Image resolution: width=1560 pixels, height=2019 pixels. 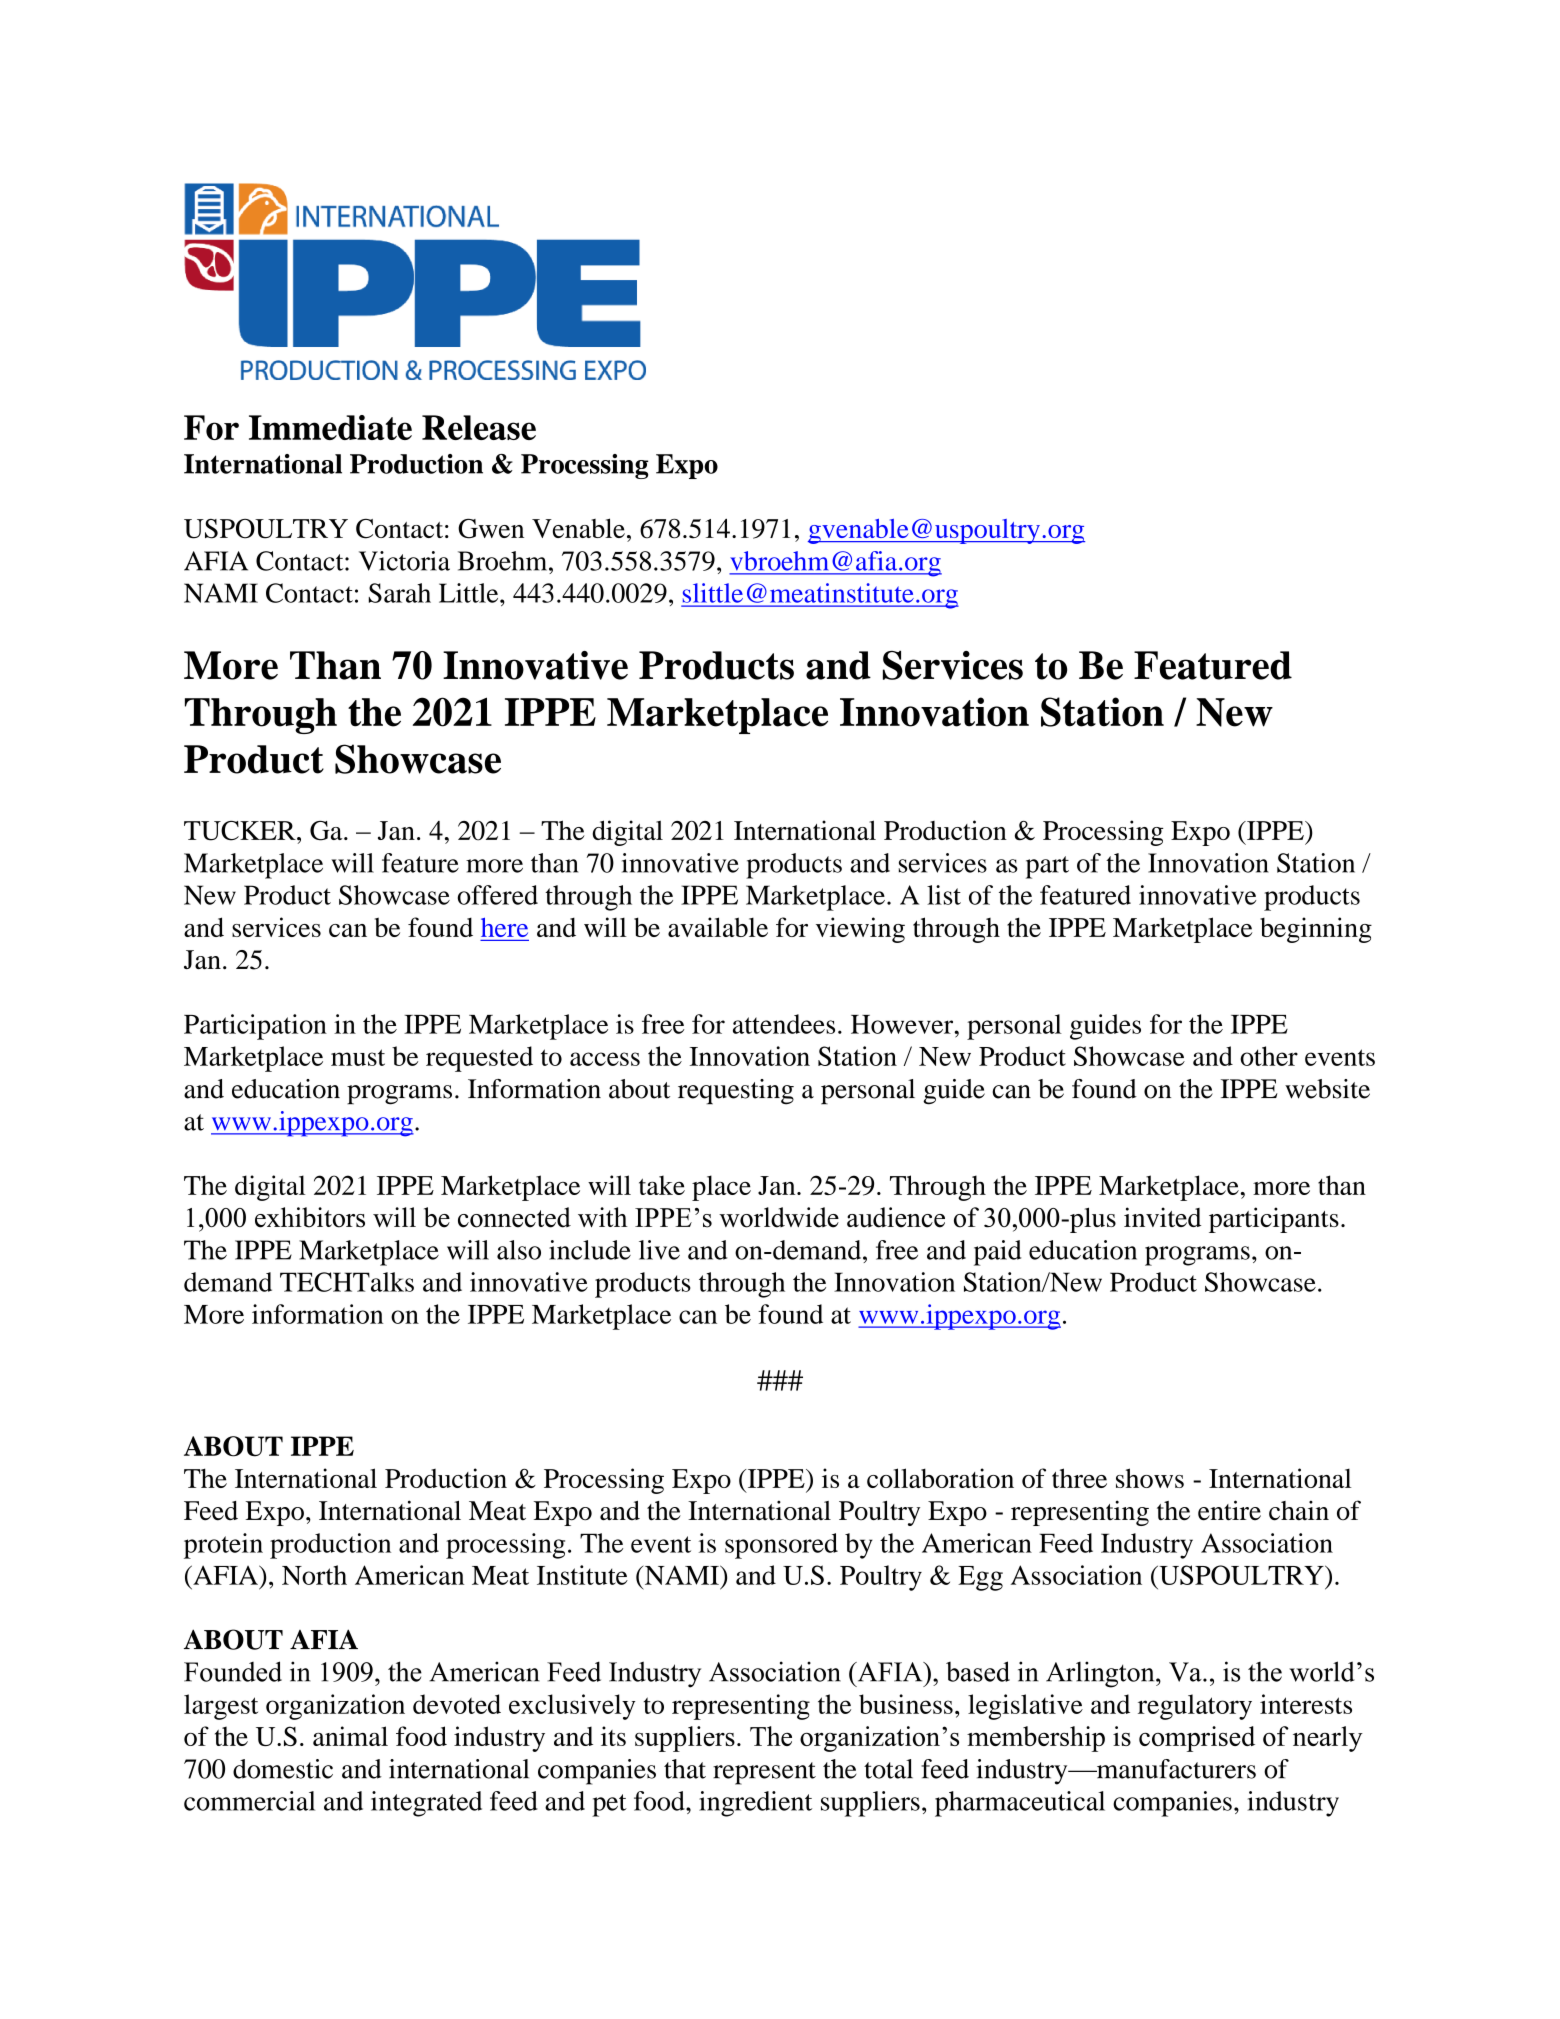 What do you see at coordinates (350, 1736) in the screenshot?
I see `animal` at bounding box center [350, 1736].
